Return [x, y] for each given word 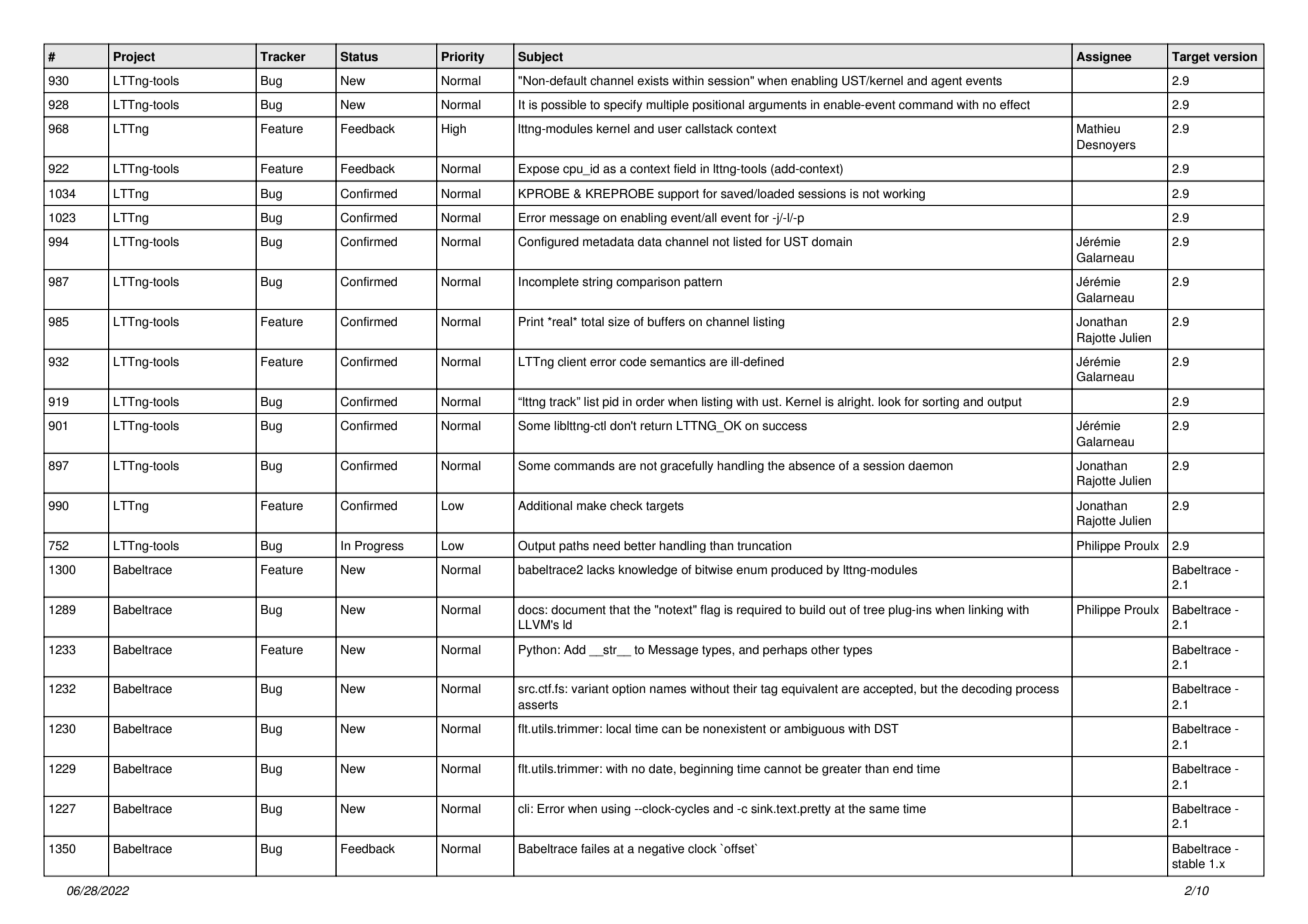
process [1037, 691]
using [616, 810]
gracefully [686, 467]
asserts [538, 705]
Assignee [1104, 58]
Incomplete [549, 283]
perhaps [785, 651]
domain [832, 242]
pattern [703, 283]
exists [653, 81]
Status [359, 57]
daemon [930, 466]
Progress [379, 547]
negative [661, 850]
